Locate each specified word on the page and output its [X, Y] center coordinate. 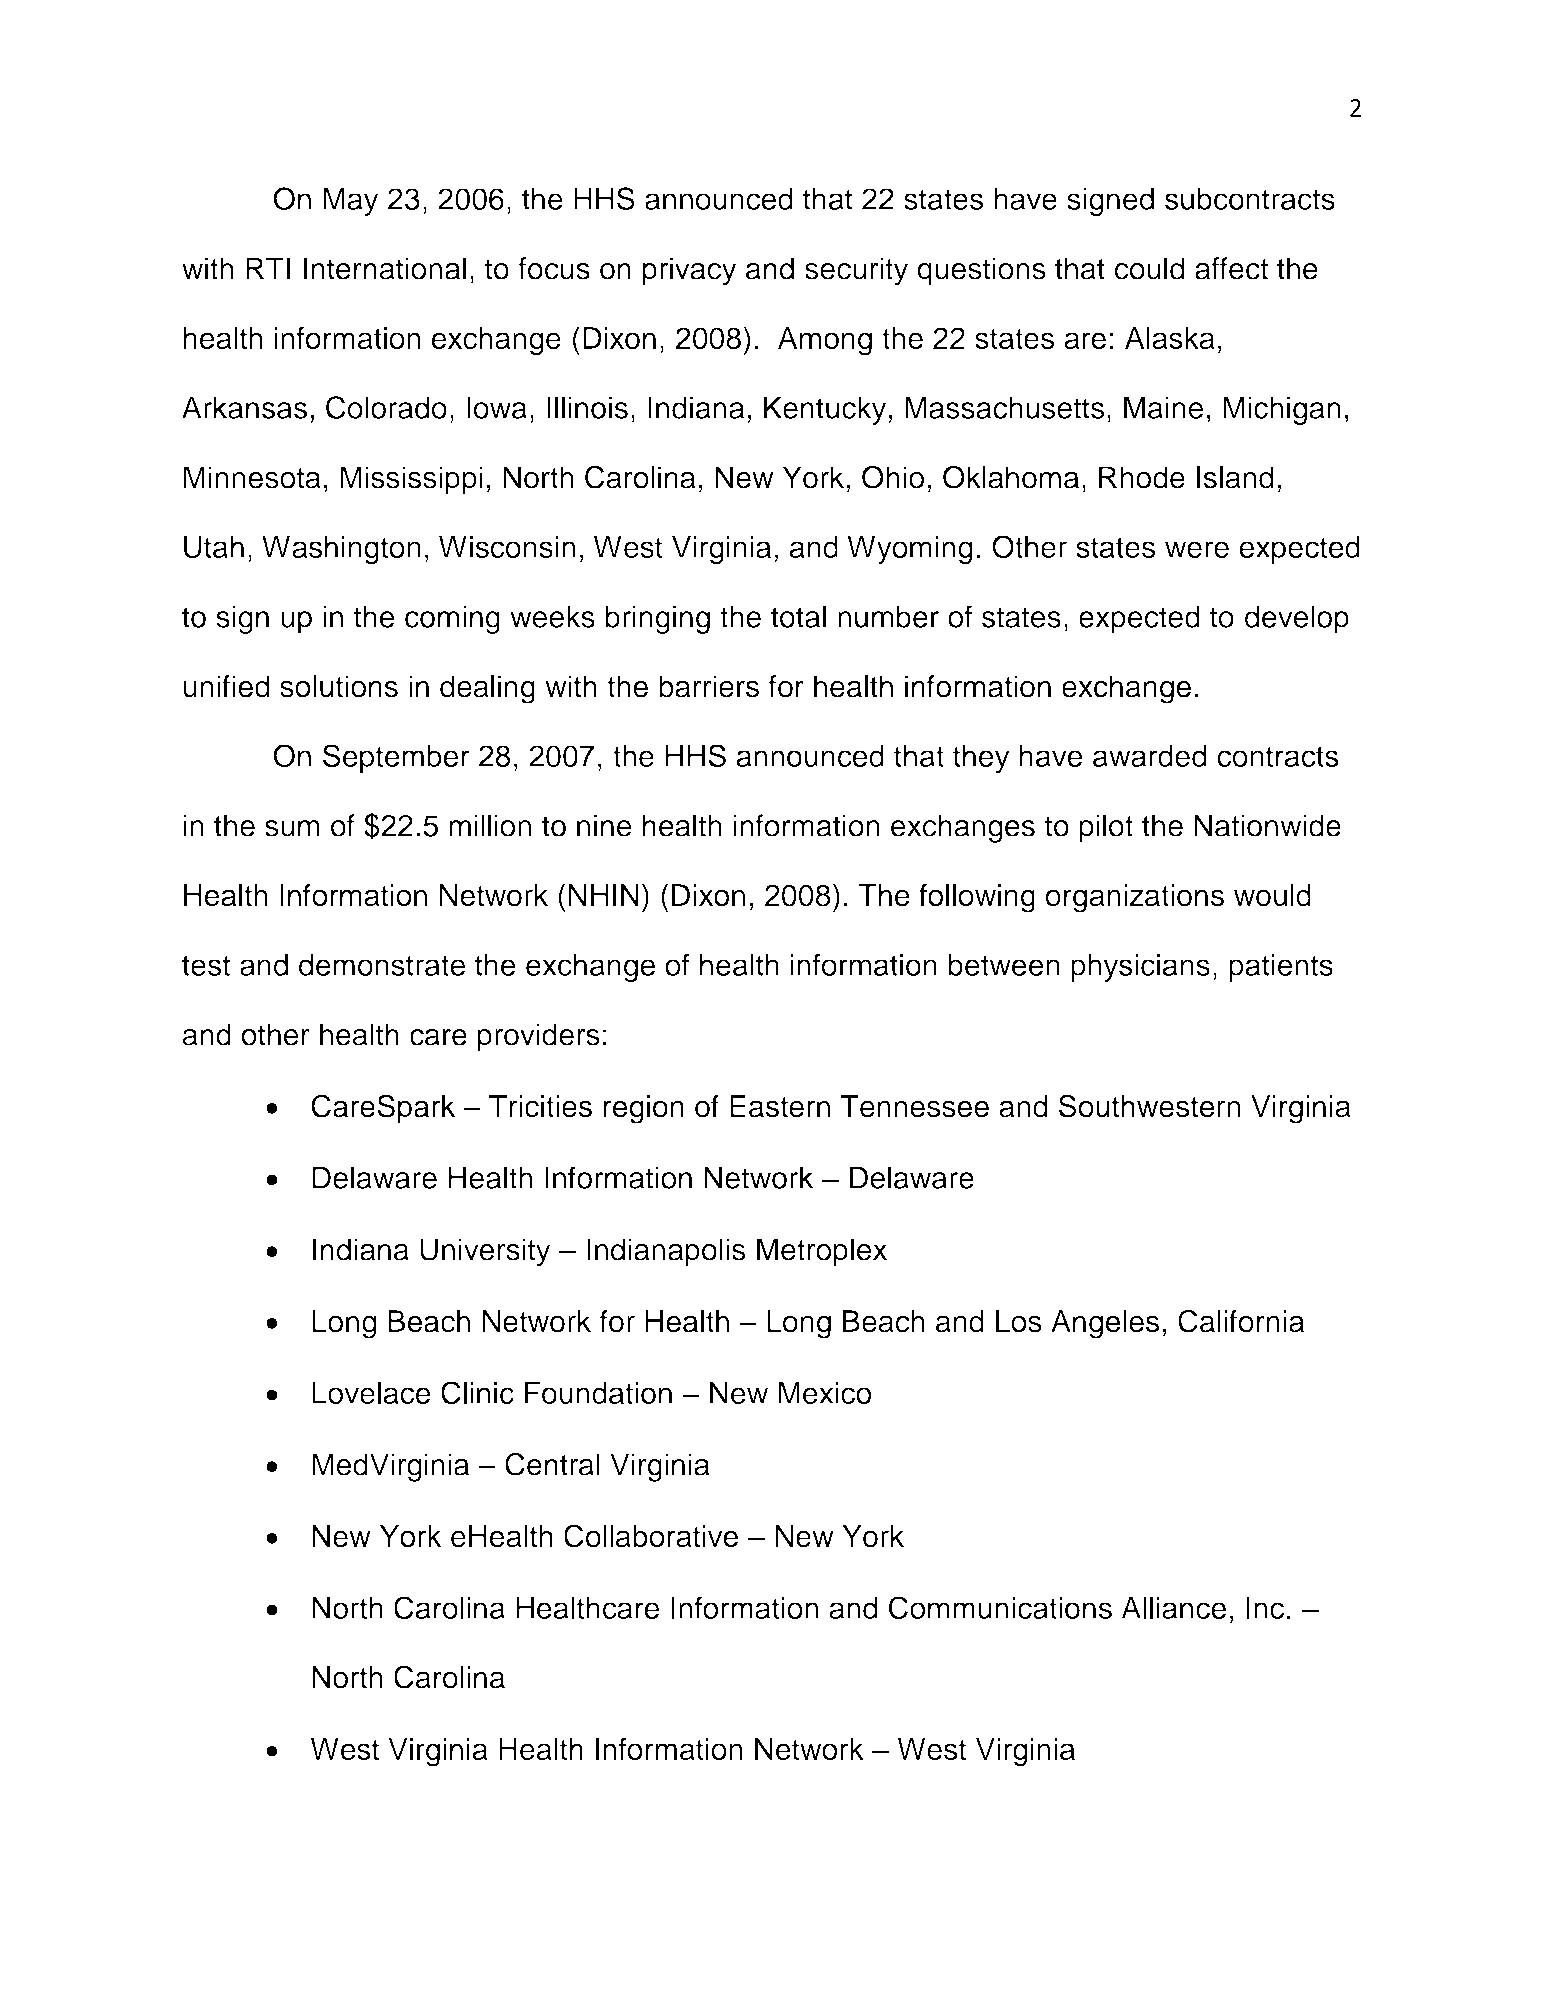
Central [552, 1464]
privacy [690, 271]
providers [539, 1037]
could [1149, 268]
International [385, 268]
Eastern [780, 1106]
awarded [1150, 756]
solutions [339, 686]
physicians [1140, 968]
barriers [709, 686]
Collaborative [651, 1536]
